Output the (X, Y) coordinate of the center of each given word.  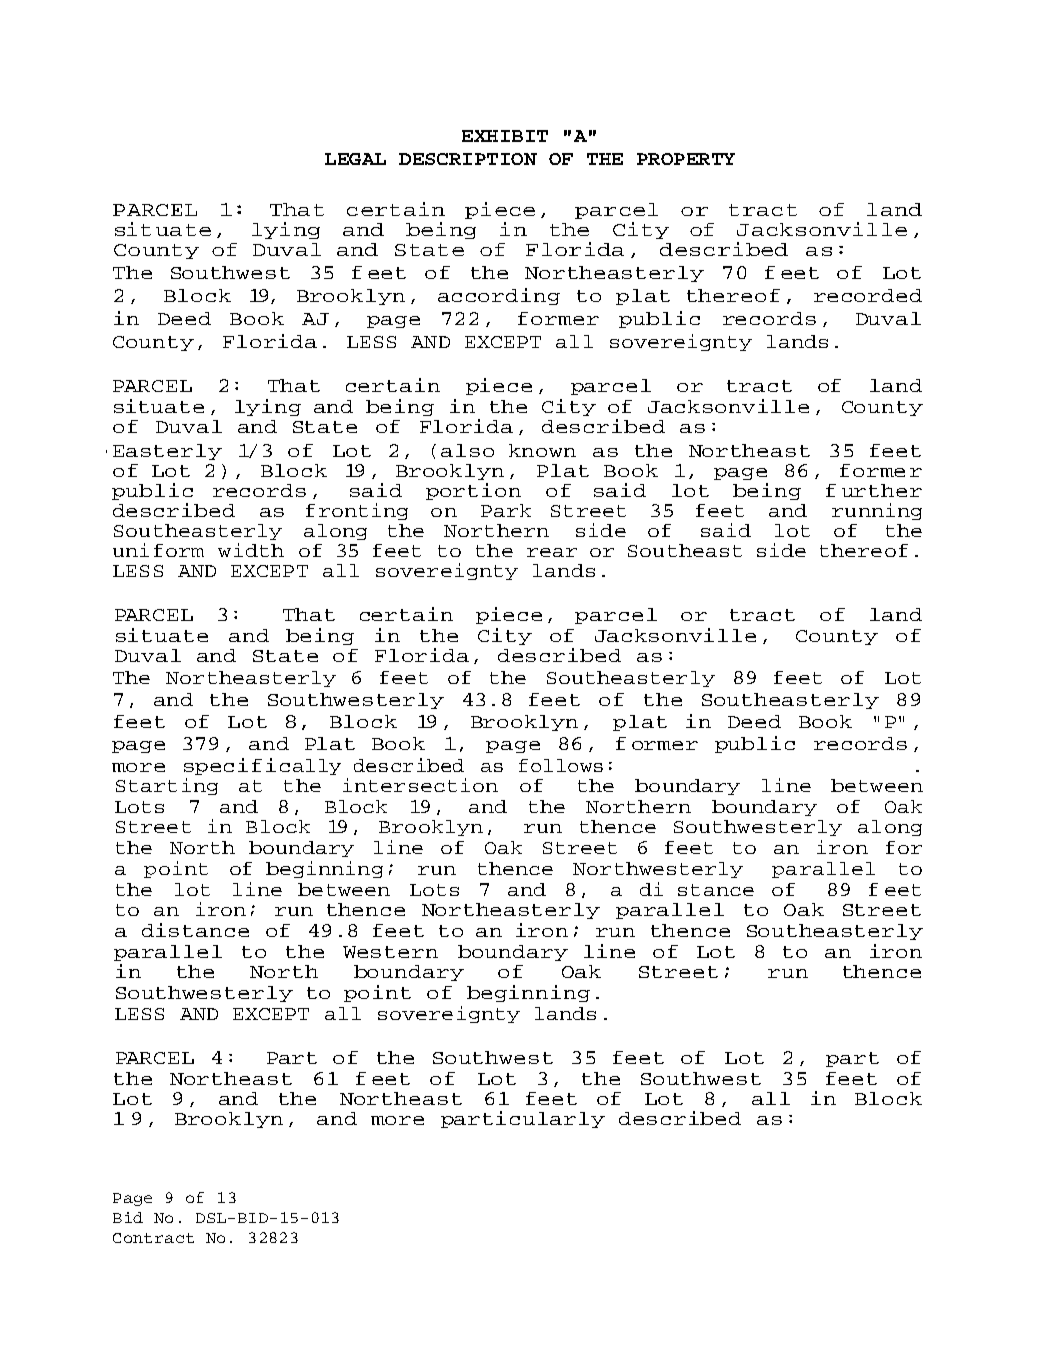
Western (390, 952)
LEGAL (355, 159)
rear (552, 552)
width (251, 550)
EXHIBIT (505, 136)
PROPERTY (686, 159)
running (877, 511)
